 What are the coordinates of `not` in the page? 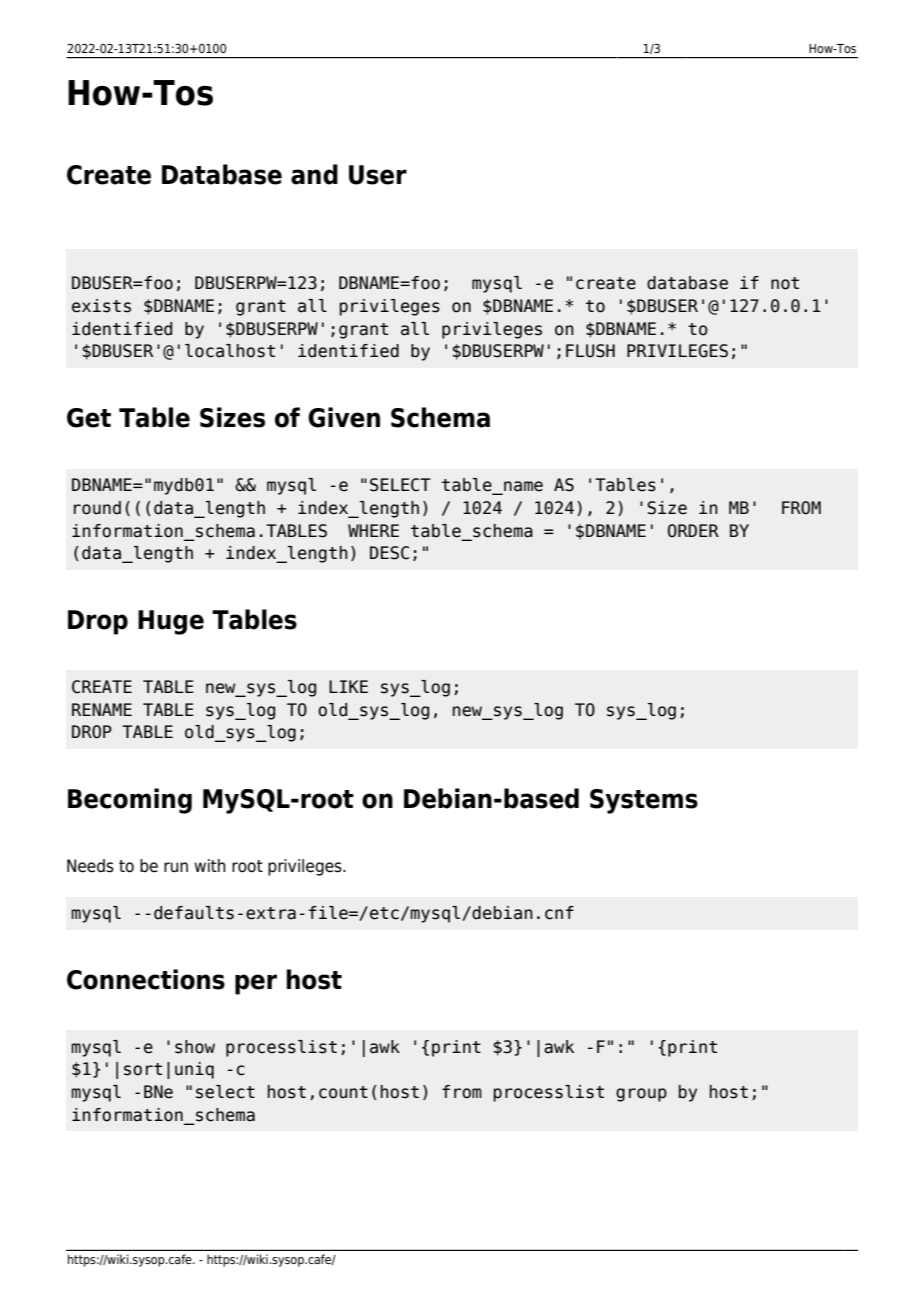 It's located at (785, 283).
